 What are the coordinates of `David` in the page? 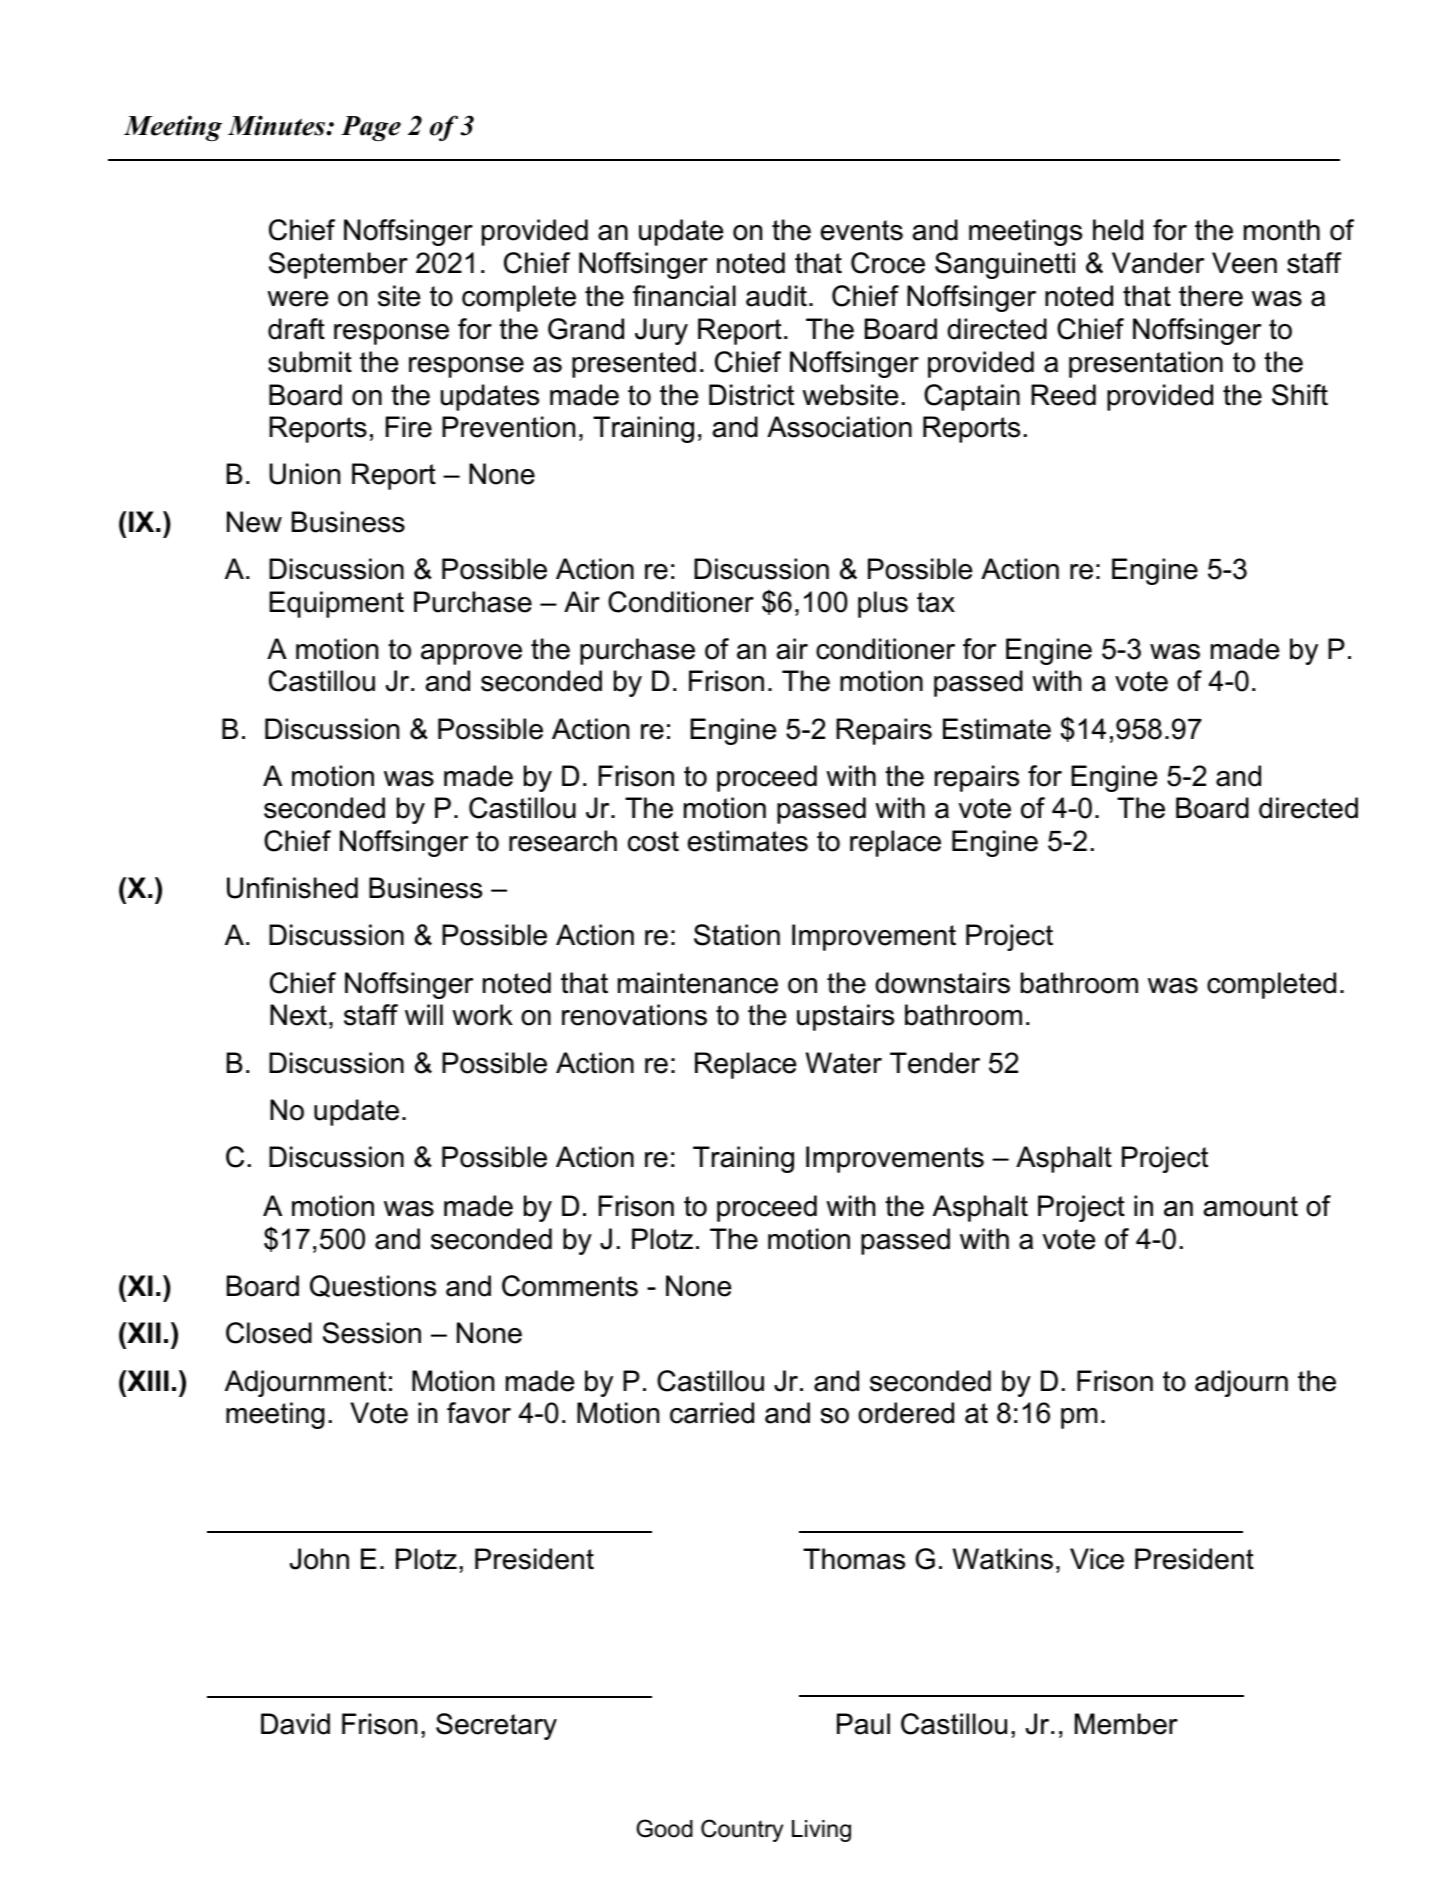 It's located at (295, 1724).
